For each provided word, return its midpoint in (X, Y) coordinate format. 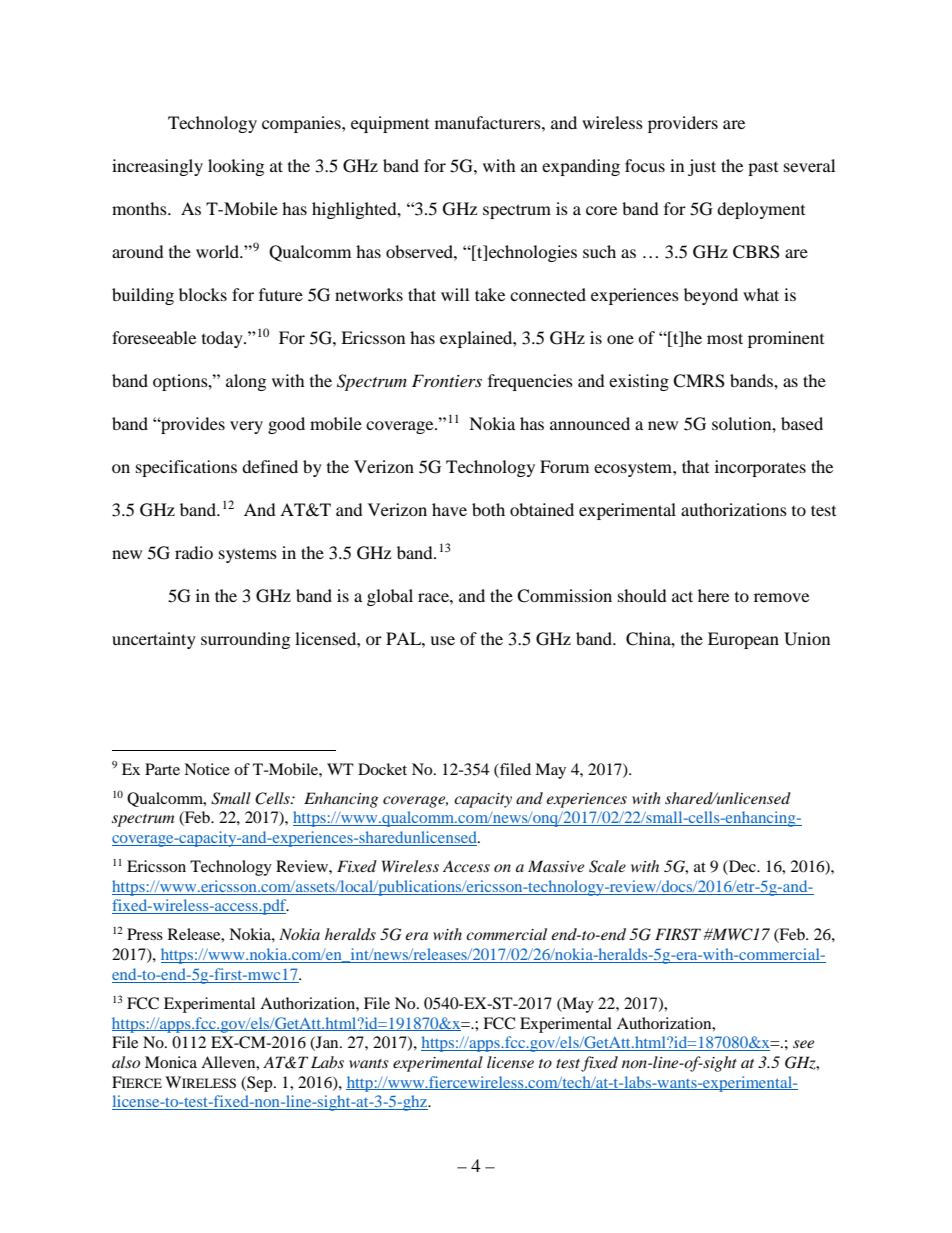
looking (236, 167)
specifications (186, 468)
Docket (382, 769)
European (743, 640)
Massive (556, 866)
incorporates (760, 468)
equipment (390, 124)
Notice (207, 769)
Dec (742, 867)
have (449, 509)
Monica (171, 1062)
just (702, 167)
